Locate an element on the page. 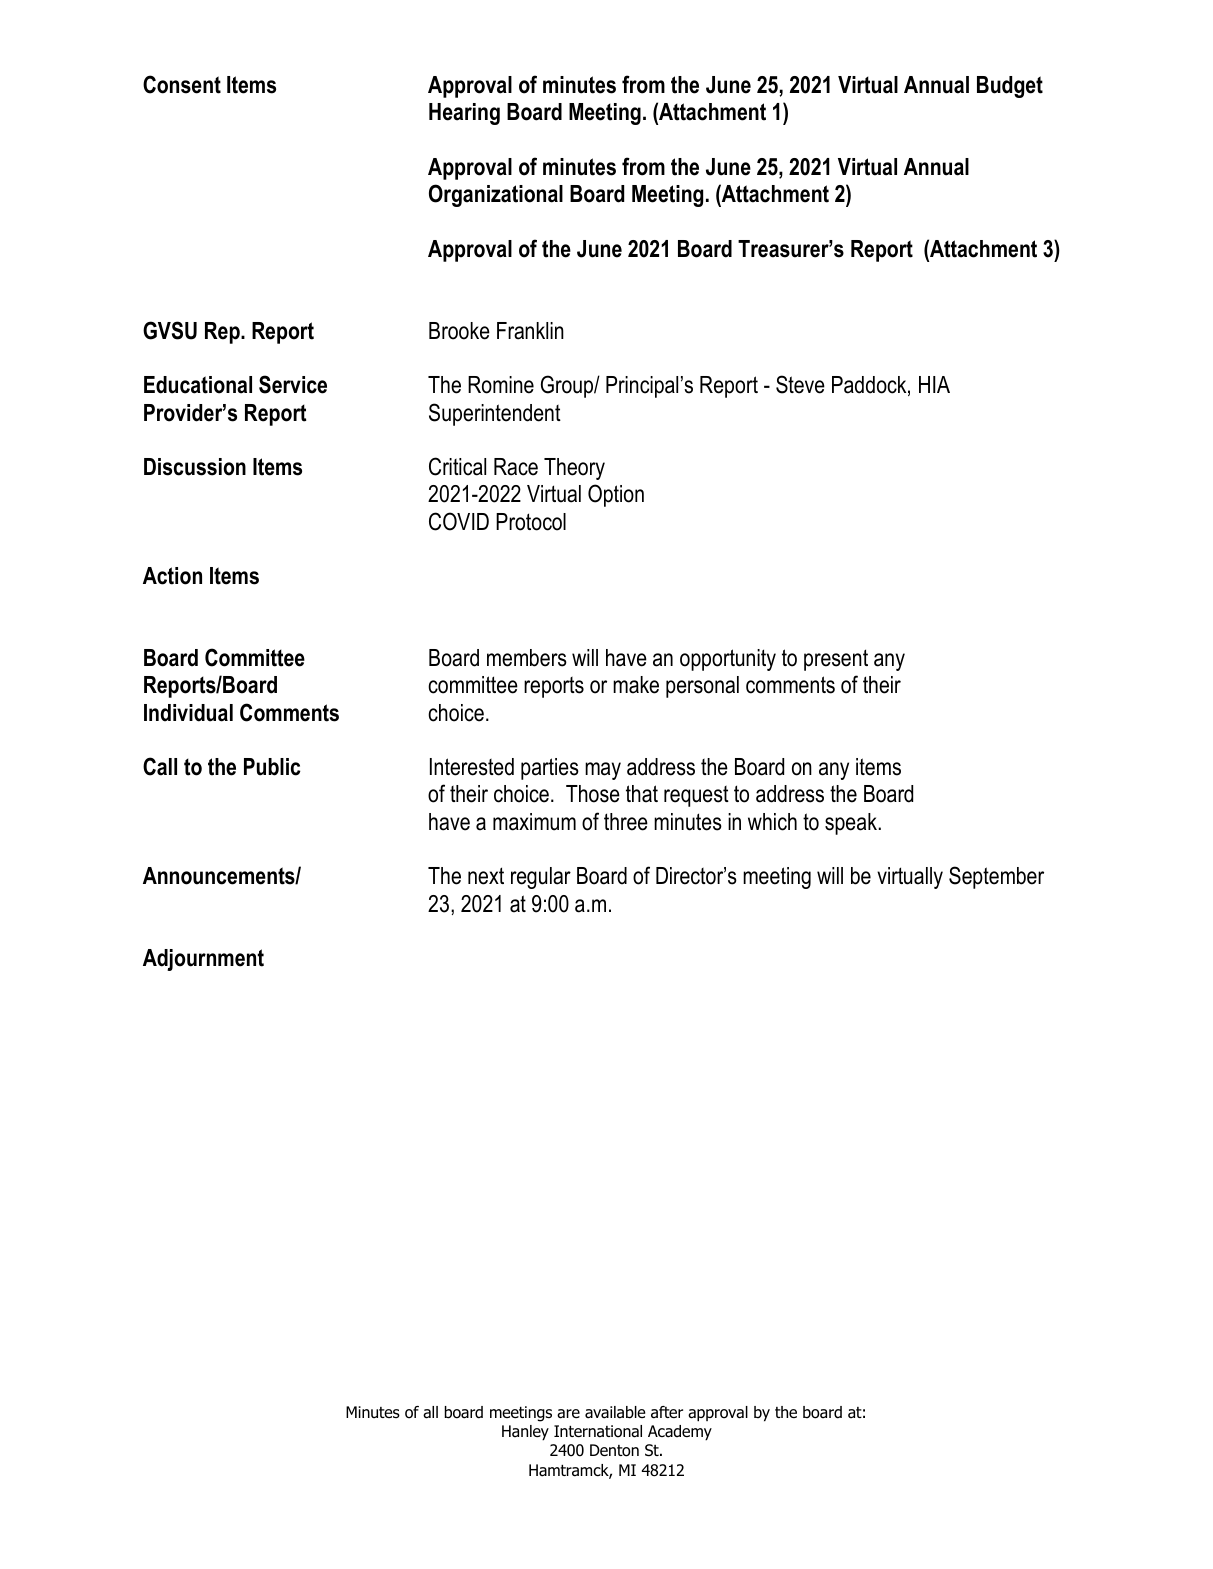 The height and width of the image is (1569, 1213). Budget is located at coordinates (1010, 87).
